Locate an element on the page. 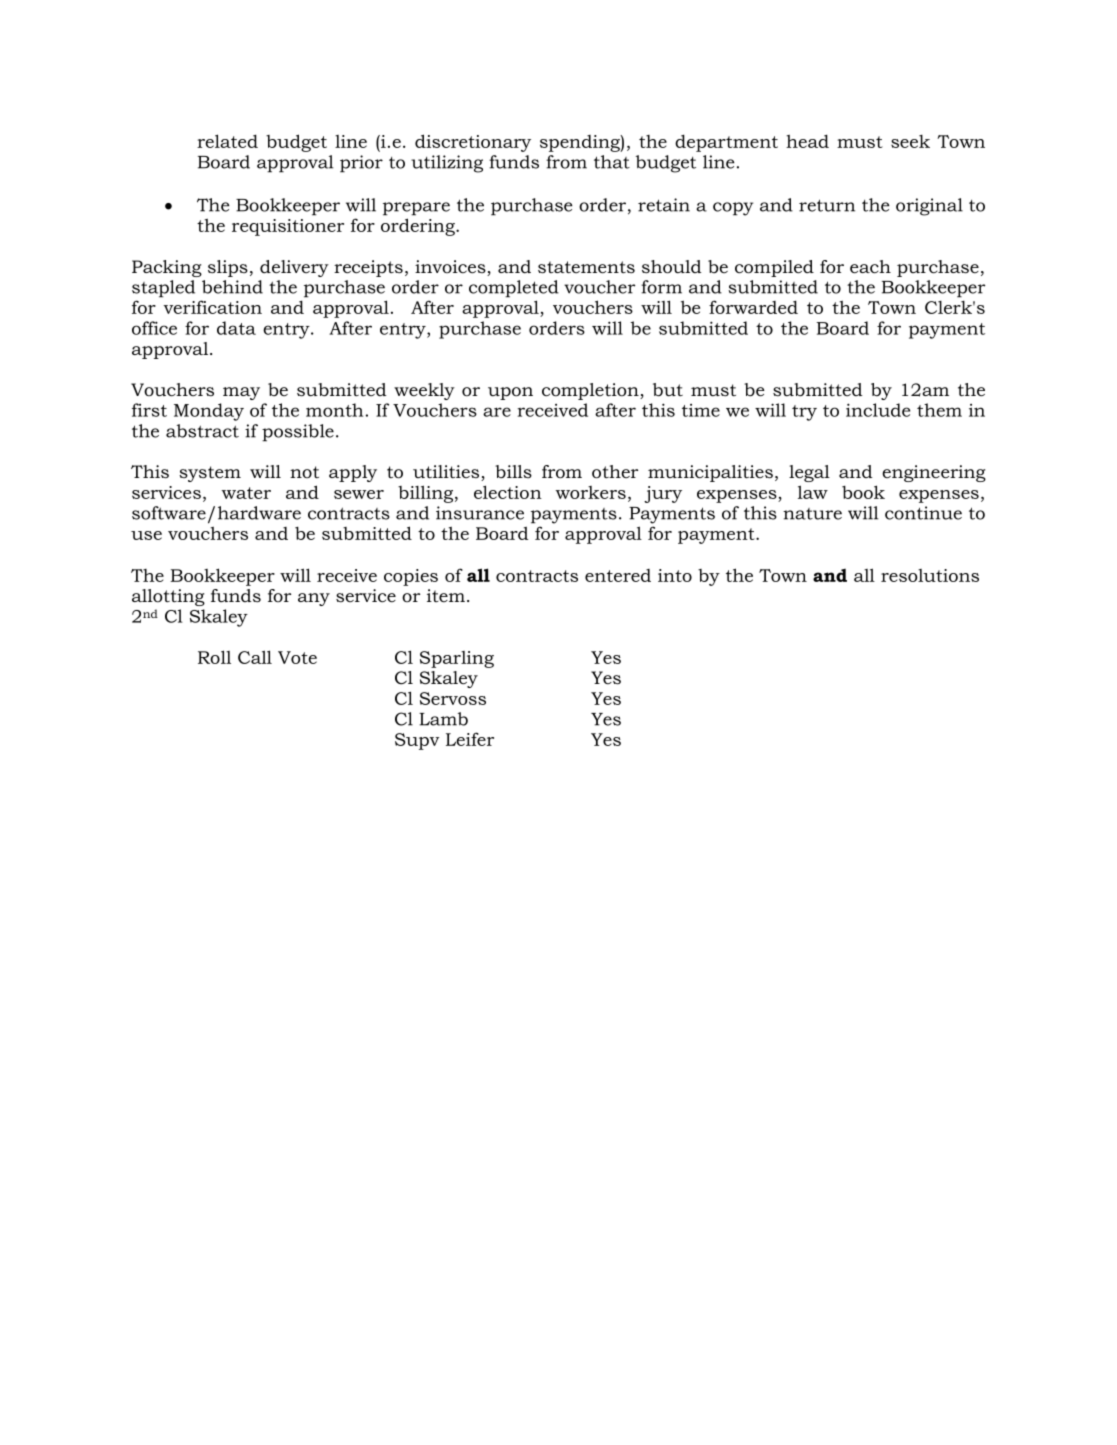  that is located at coordinates (612, 162).
